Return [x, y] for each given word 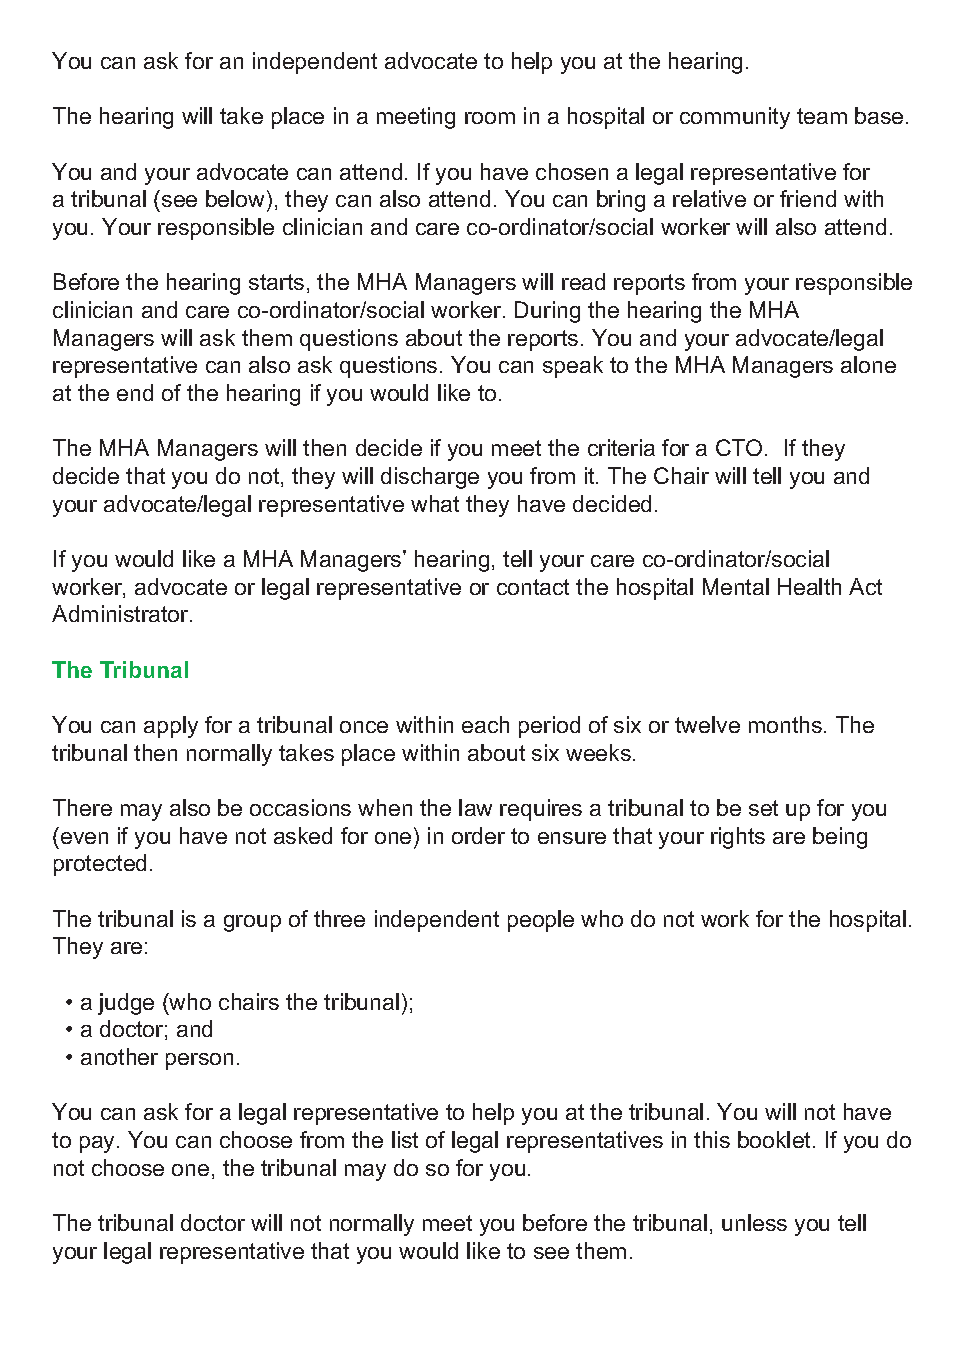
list [405, 1139]
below [237, 198]
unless [754, 1222]
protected [100, 865]
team [822, 116]
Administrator [121, 613]
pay [99, 1144]
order [478, 835]
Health [809, 586]
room [490, 118]
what [435, 503]
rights [738, 838]
